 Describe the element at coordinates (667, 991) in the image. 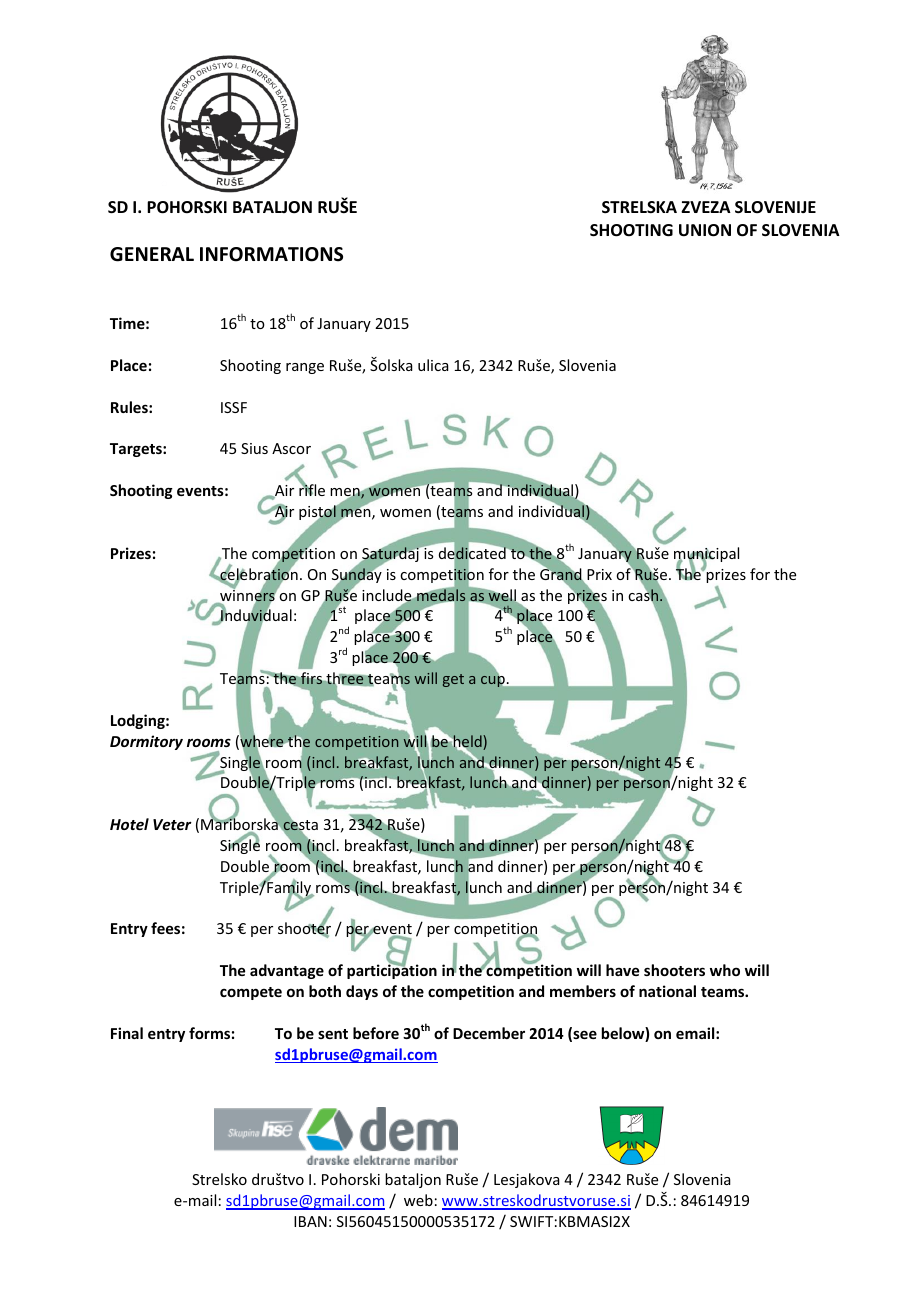

I see `national` at that location.
